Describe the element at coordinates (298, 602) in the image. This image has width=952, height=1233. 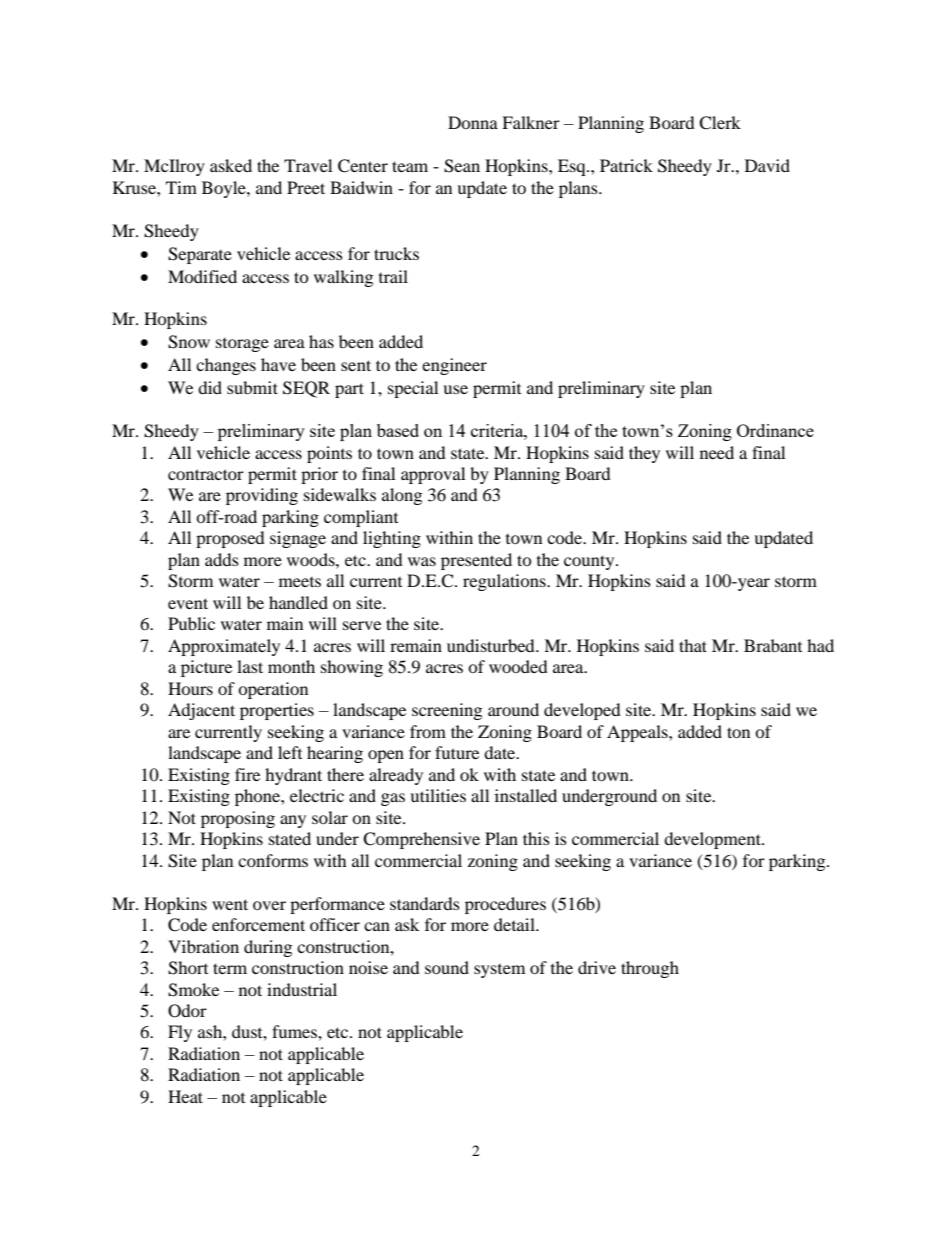
I see `handled` at that location.
